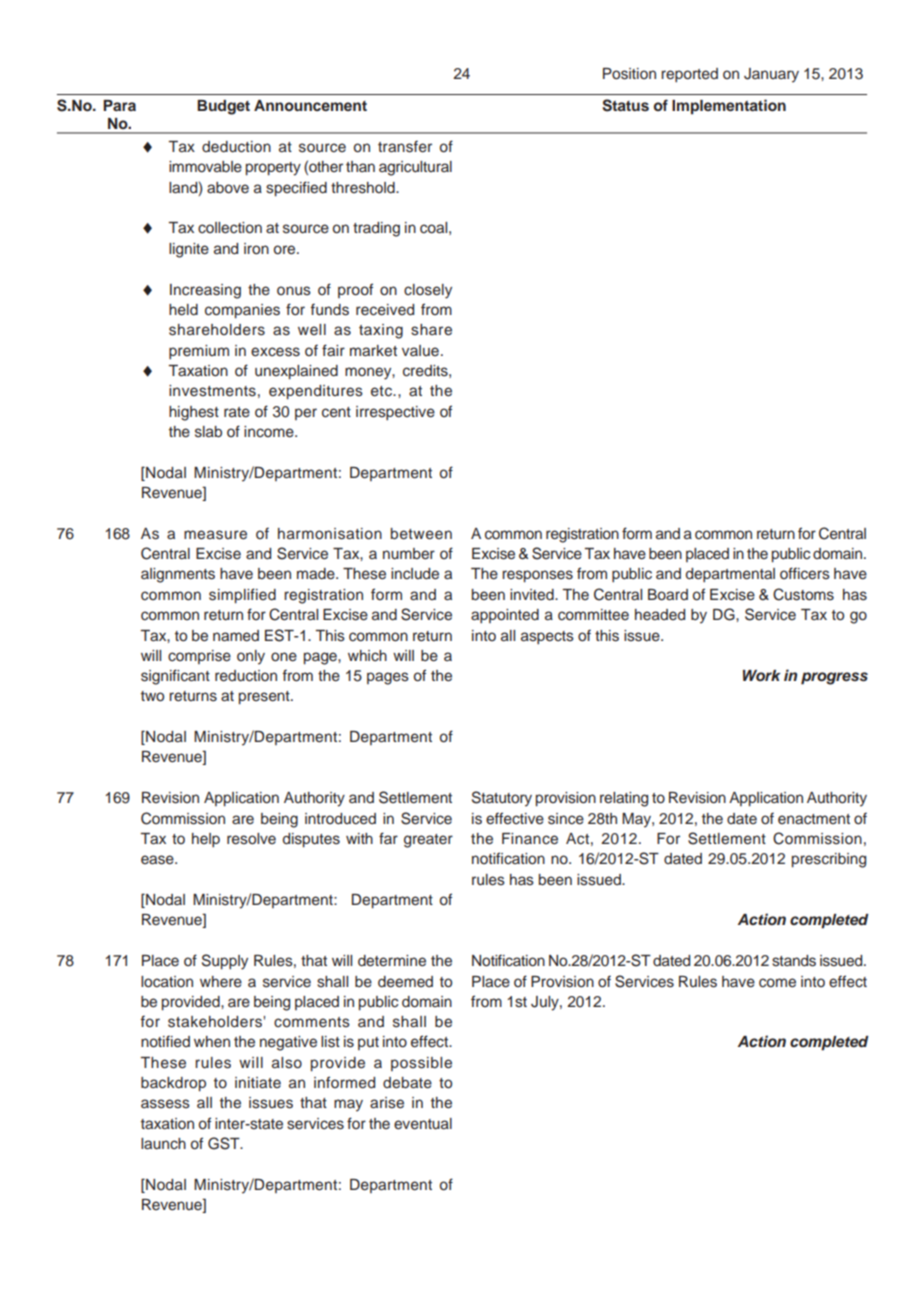 The width and height of the screenshot is (924, 1308). What do you see at coordinates (206, 840) in the screenshot?
I see `help` at bounding box center [206, 840].
